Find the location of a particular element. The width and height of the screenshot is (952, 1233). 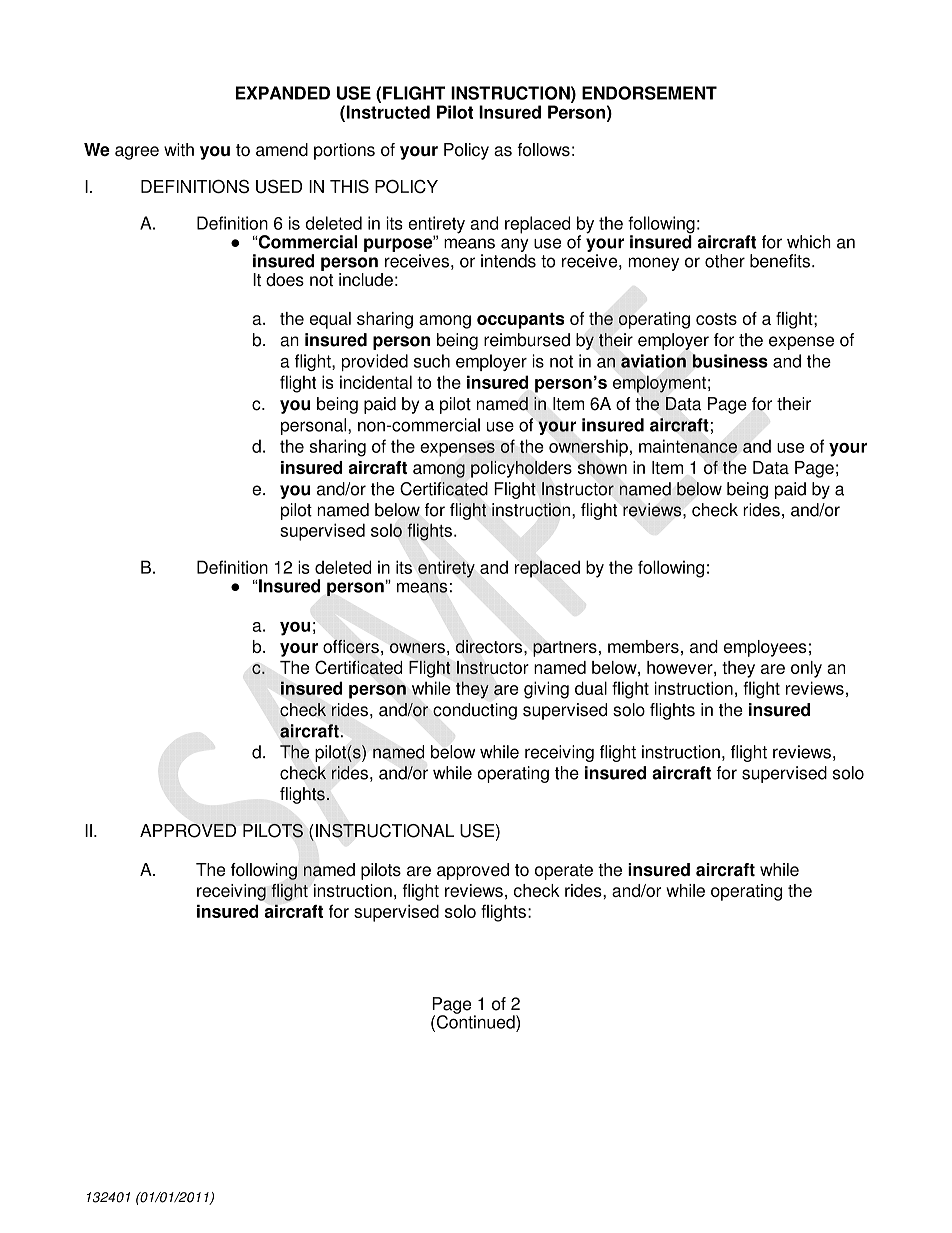

with is located at coordinates (179, 149).
